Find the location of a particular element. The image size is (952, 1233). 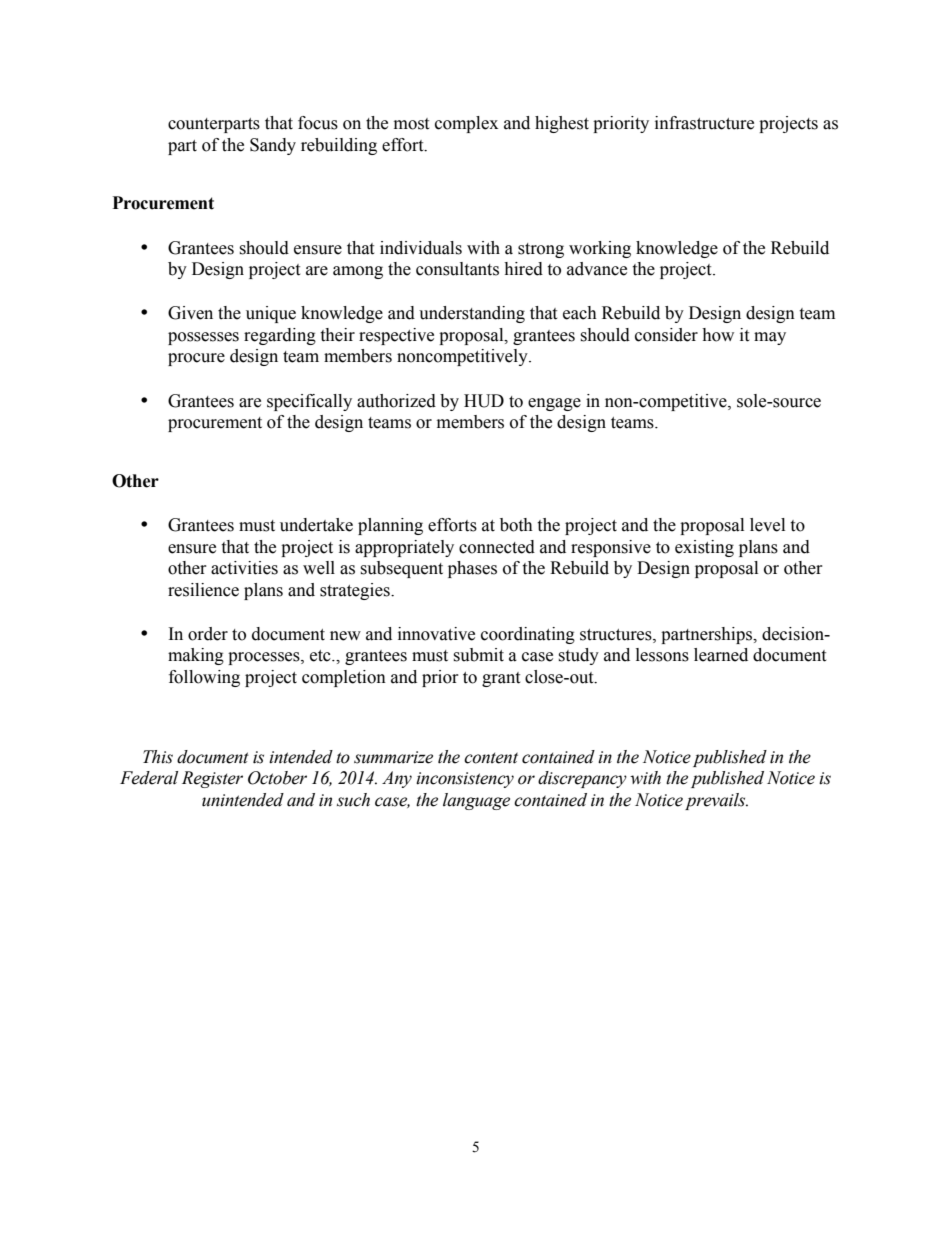

prevails is located at coordinates (716, 801).
